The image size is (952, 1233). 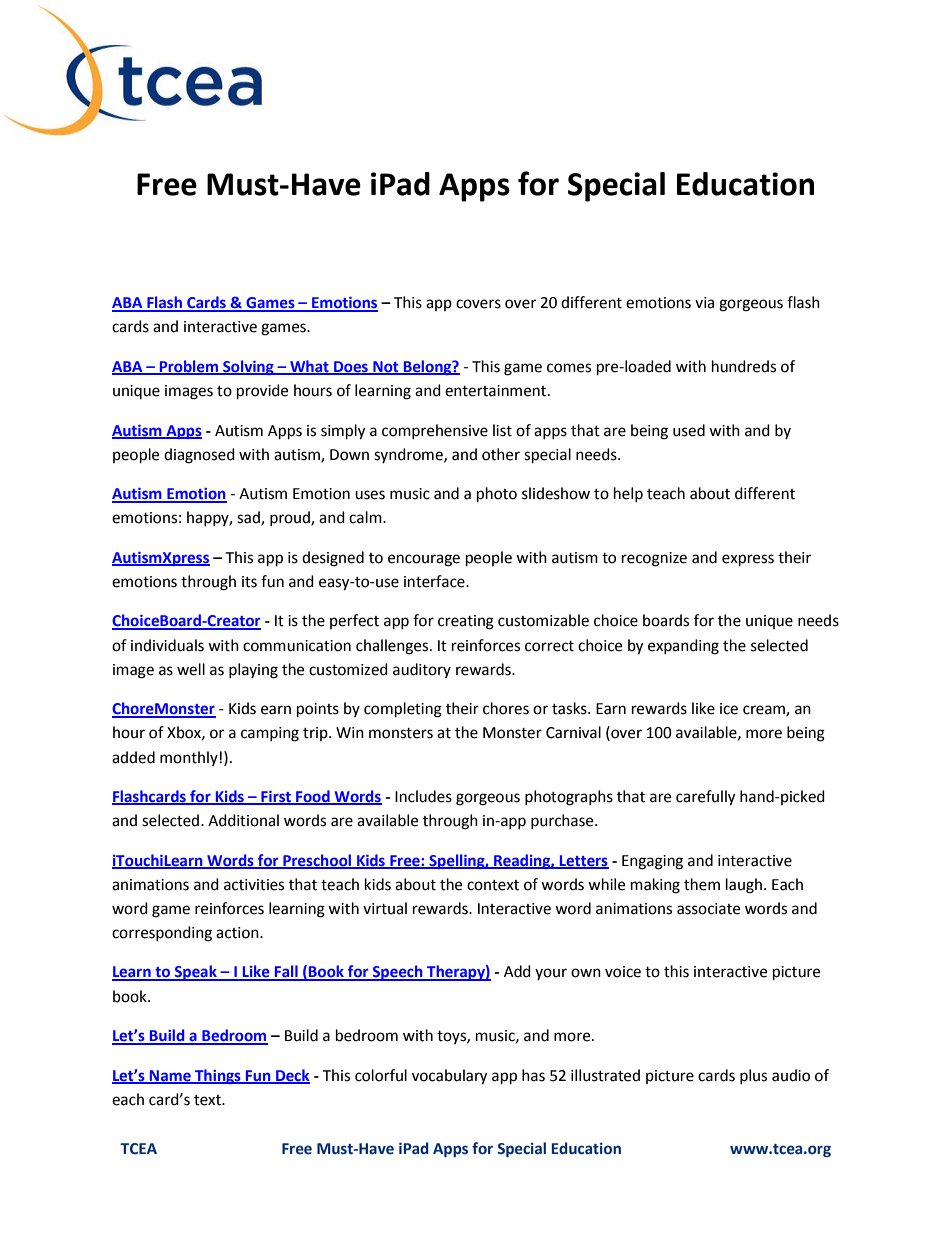 What do you see at coordinates (386, 367) in the screenshot?
I see `Not` at bounding box center [386, 367].
